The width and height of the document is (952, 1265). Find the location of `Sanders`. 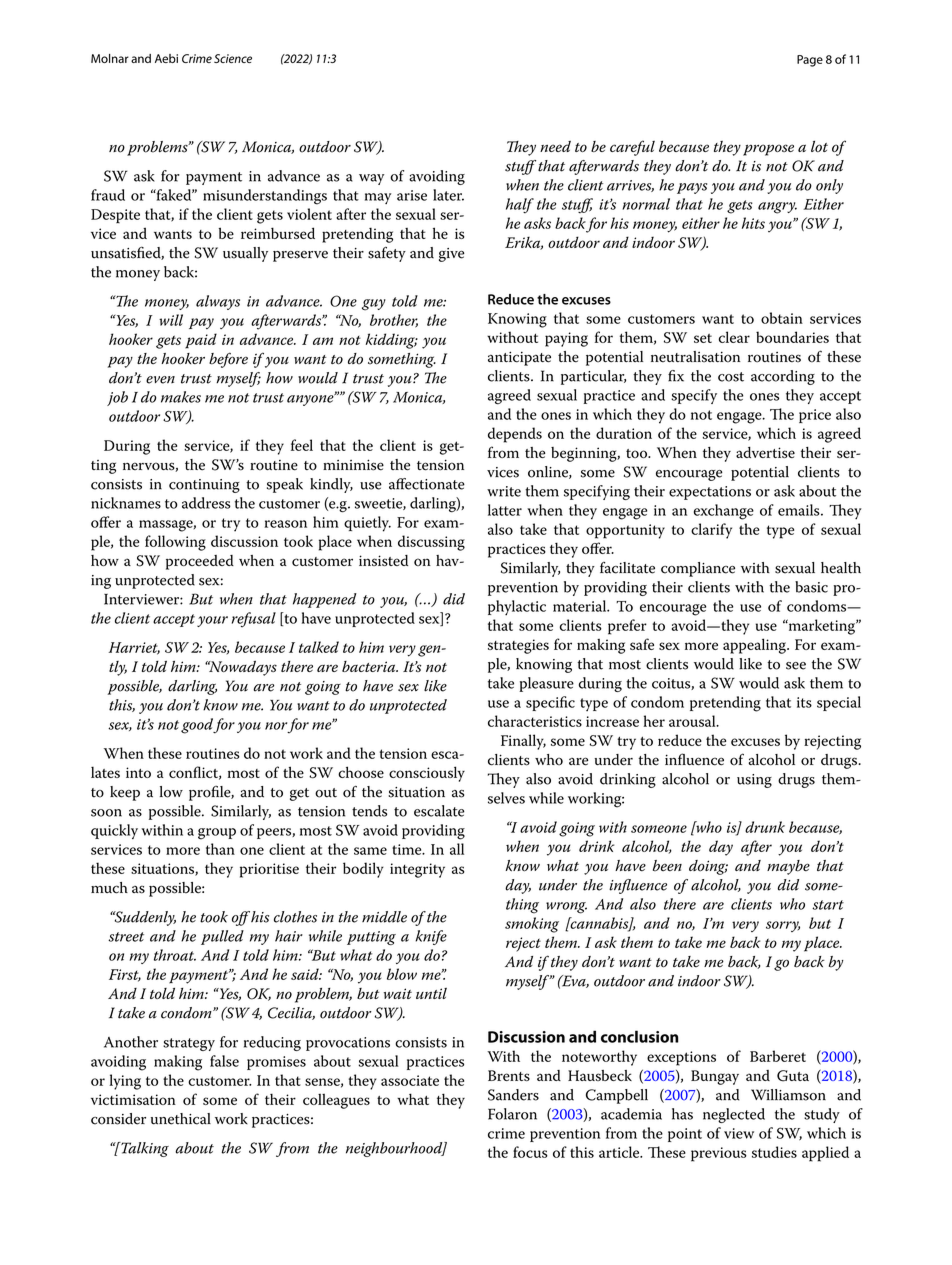

Sanders is located at coordinates (513, 1095).
